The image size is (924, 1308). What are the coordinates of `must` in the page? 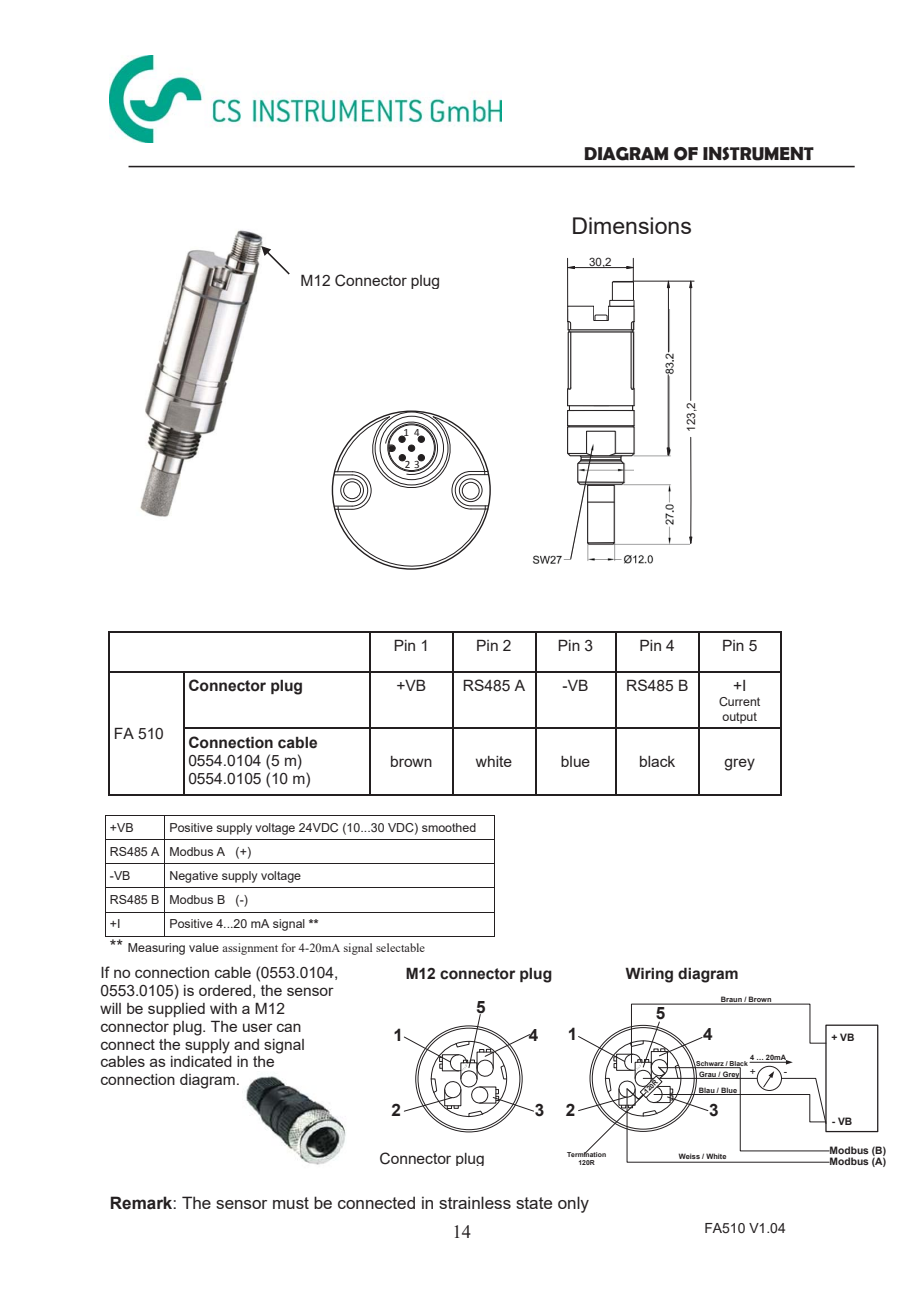 It's located at (291, 1203).
